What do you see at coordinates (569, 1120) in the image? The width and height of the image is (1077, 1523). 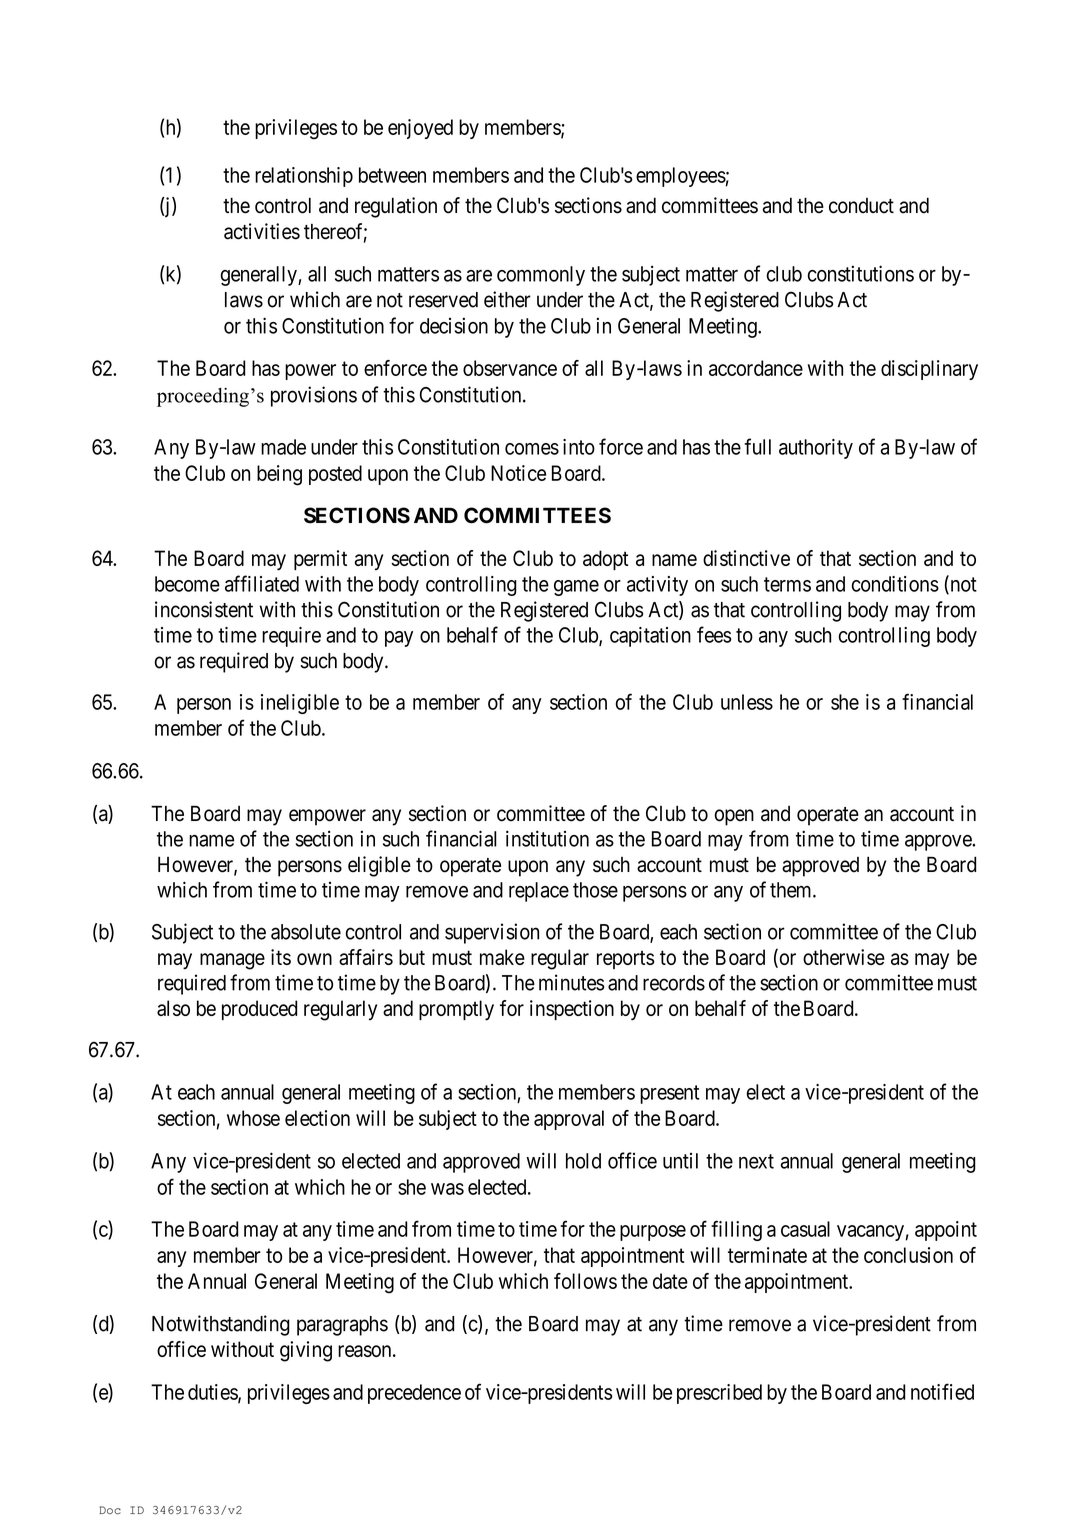 I see `approval` at bounding box center [569, 1120].
